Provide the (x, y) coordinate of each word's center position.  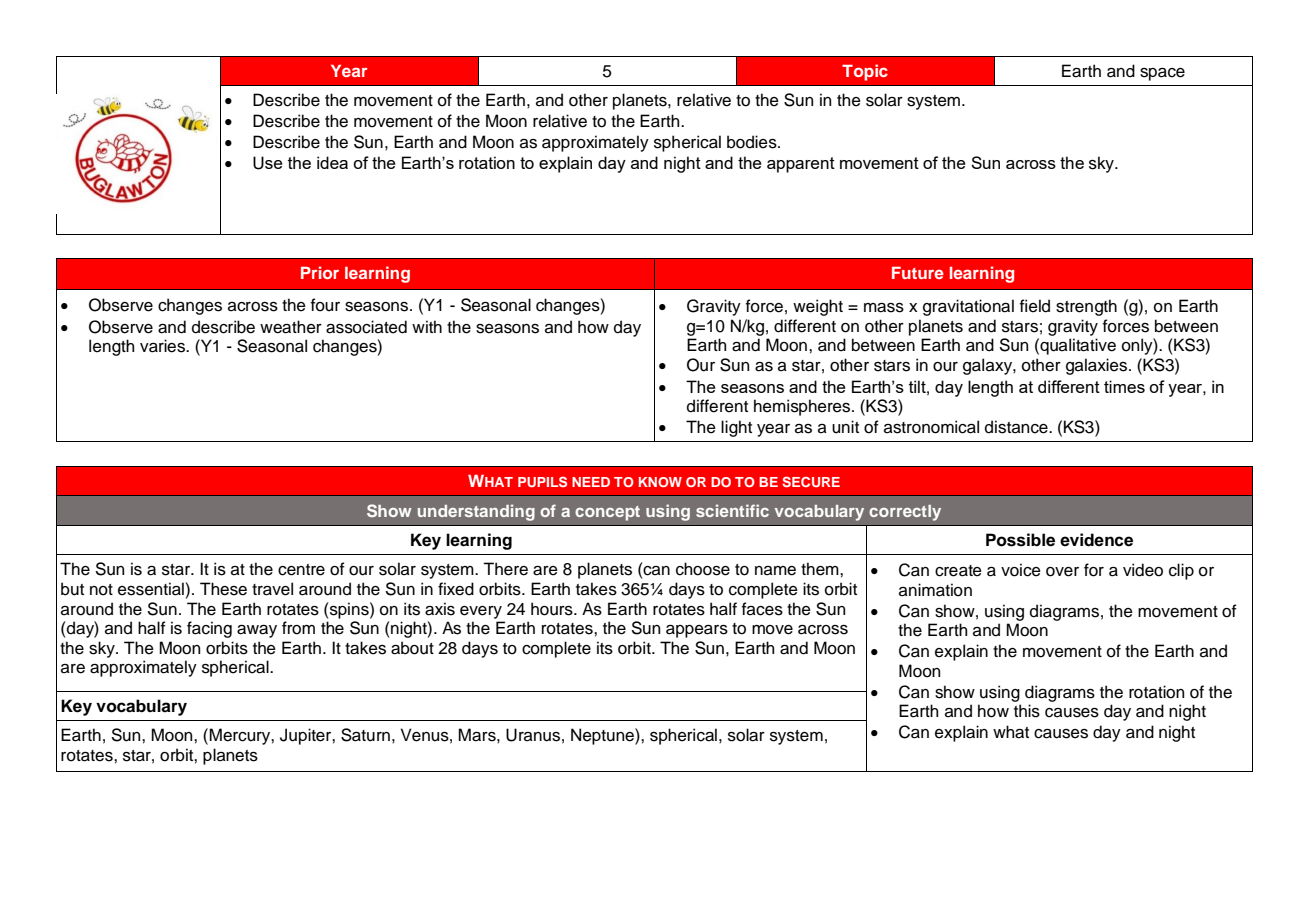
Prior (320, 272)
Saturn (365, 735)
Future (918, 273)
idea (332, 162)
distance (1017, 427)
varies (163, 346)
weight (818, 307)
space (1162, 74)
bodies (753, 142)
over (1062, 572)
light (736, 428)
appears (697, 631)
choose (703, 569)
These (223, 589)
